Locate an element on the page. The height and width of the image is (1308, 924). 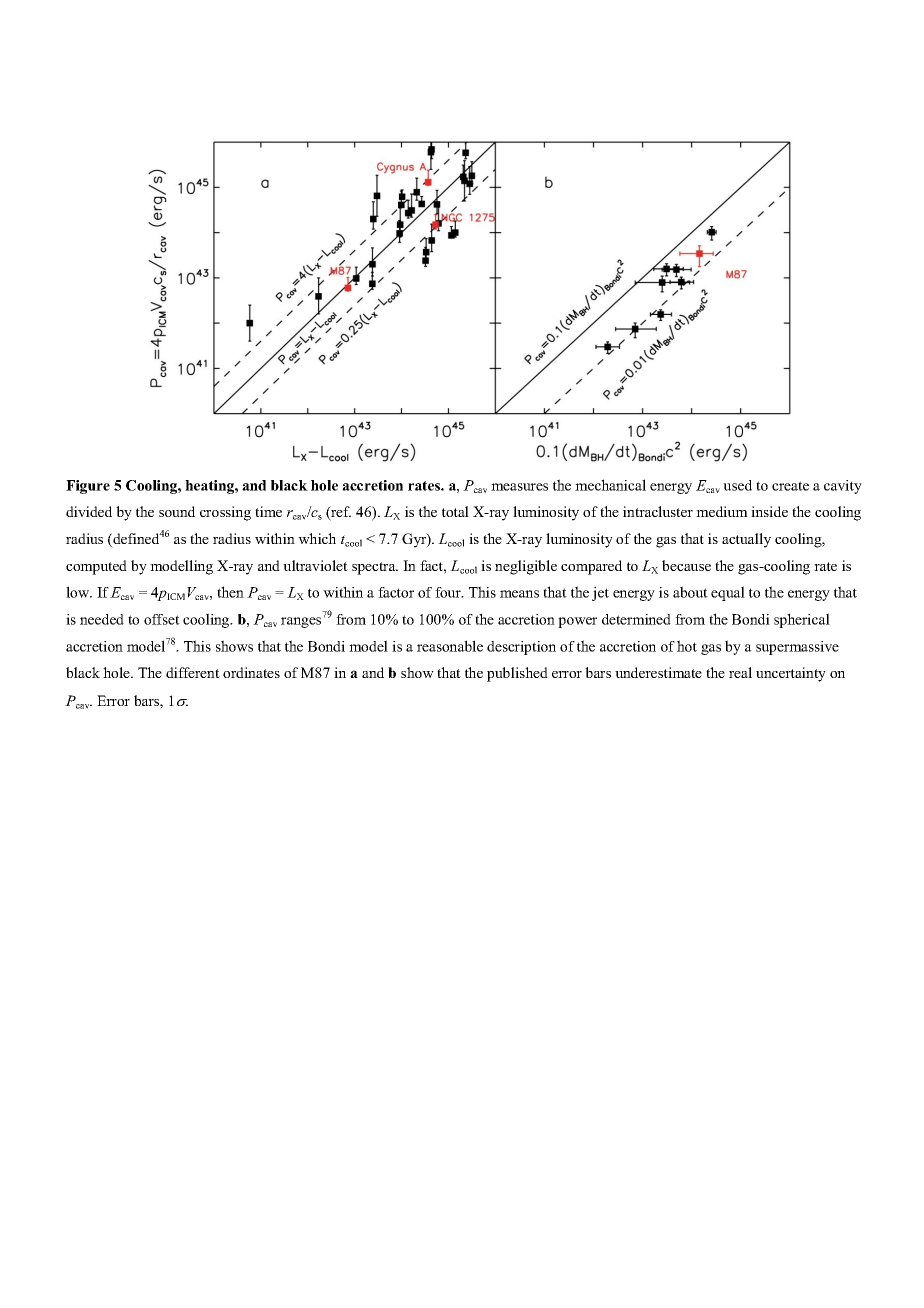
published is located at coordinates (517, 674).
